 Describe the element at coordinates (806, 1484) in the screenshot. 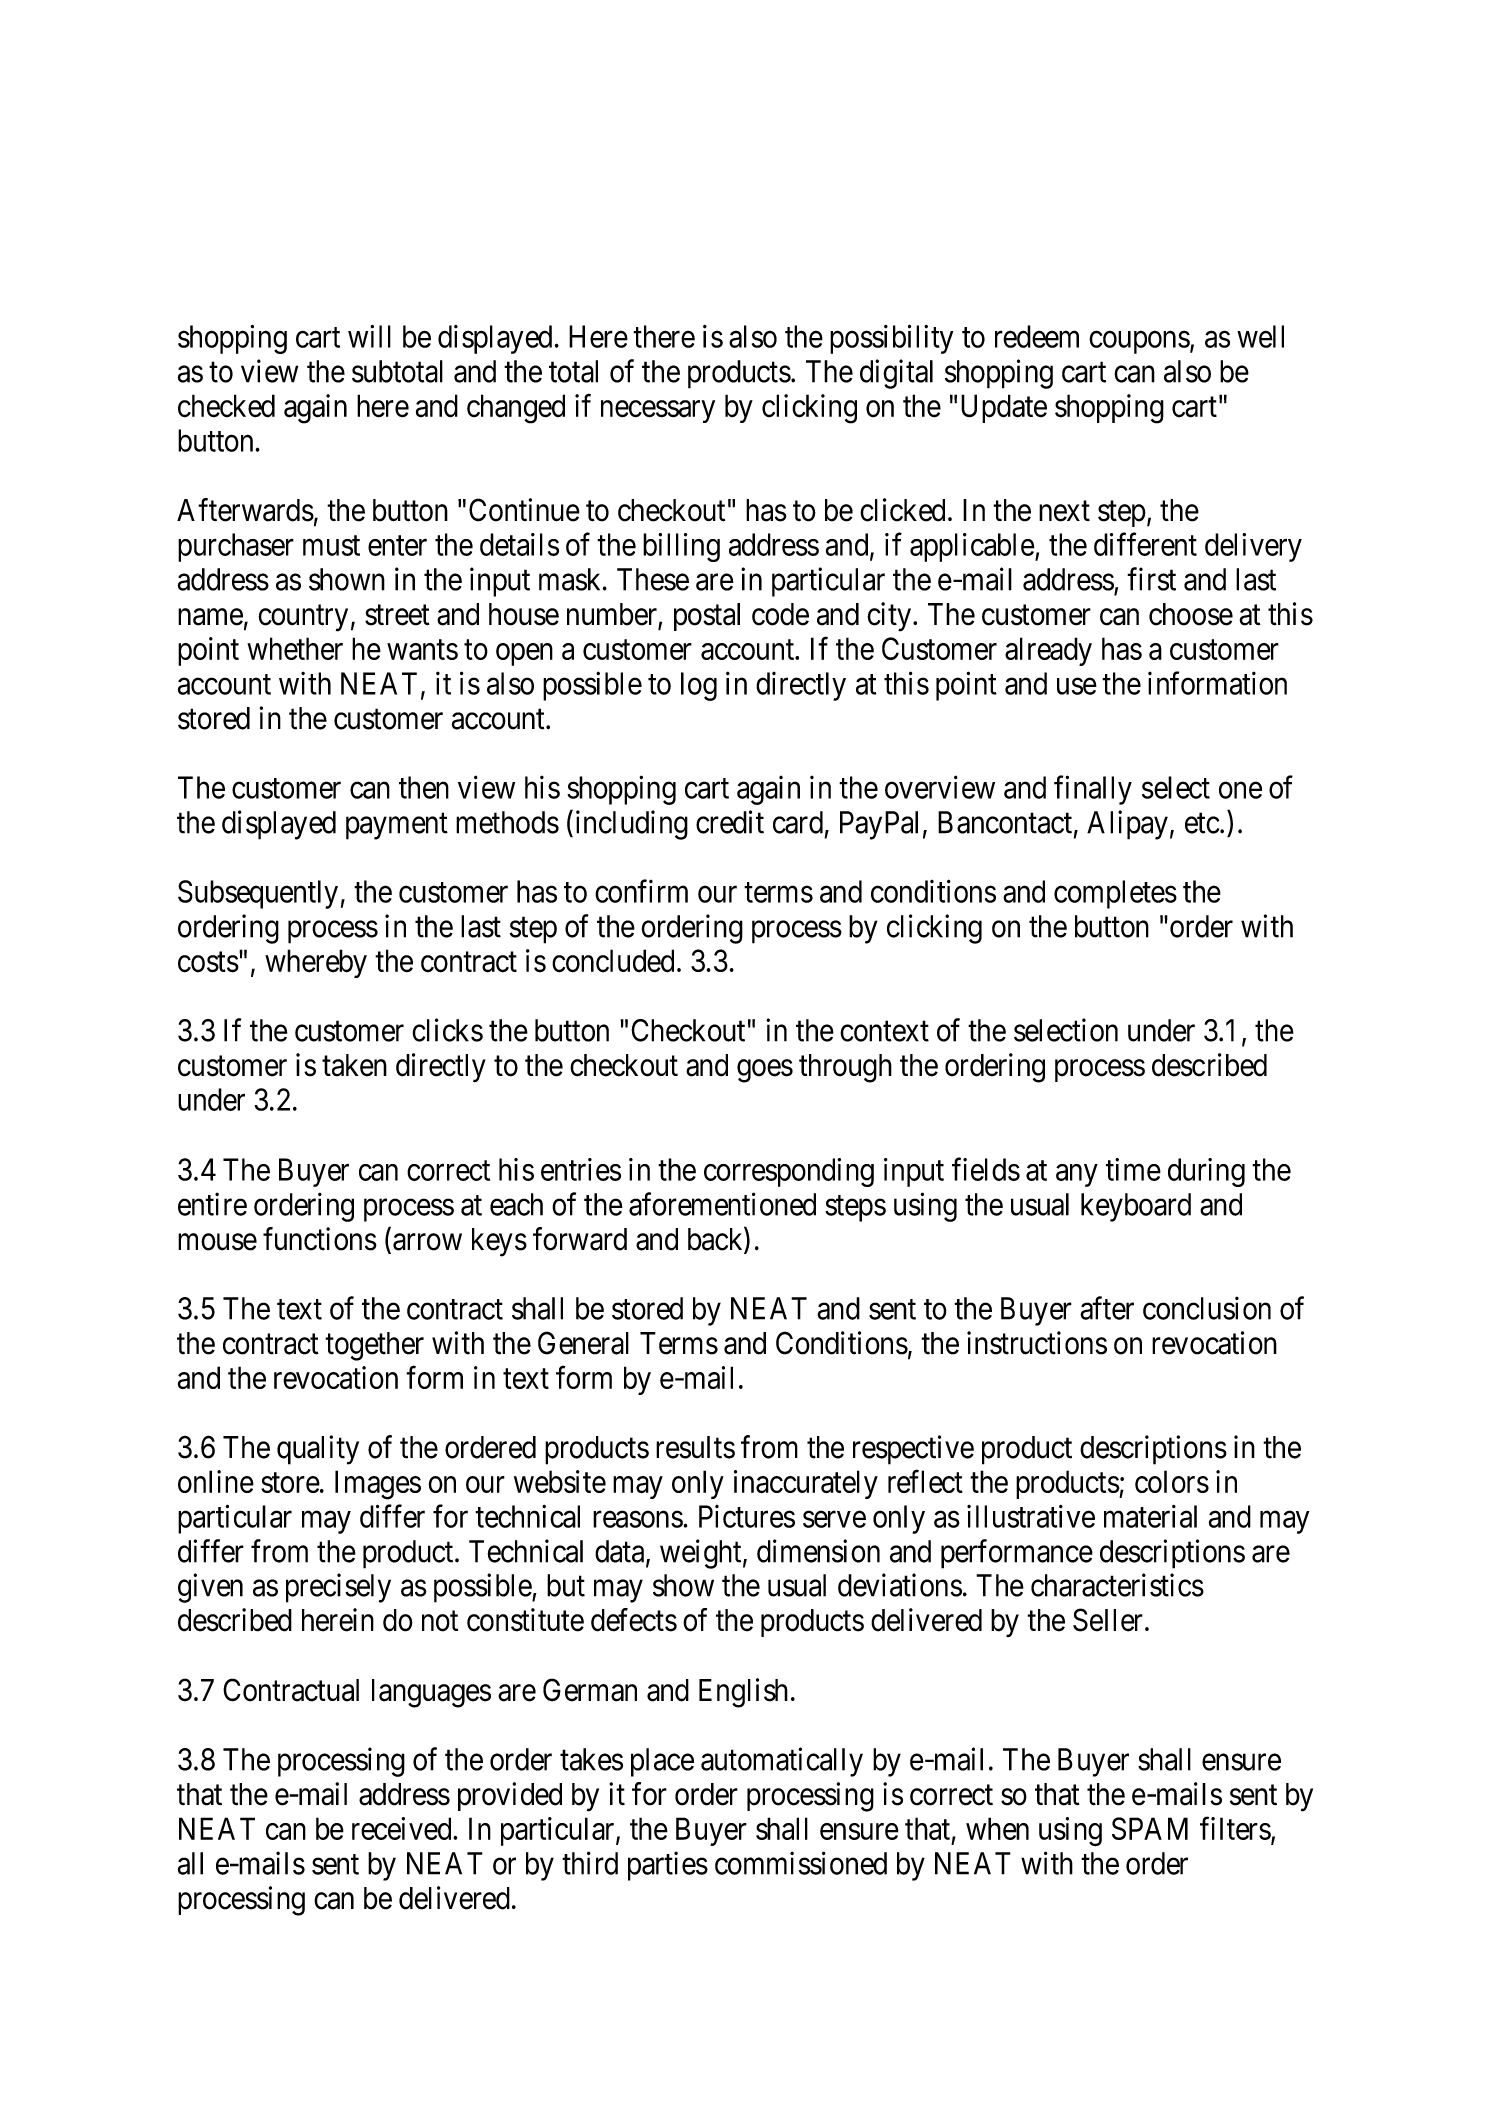

I see `inaccurately` at that location.
